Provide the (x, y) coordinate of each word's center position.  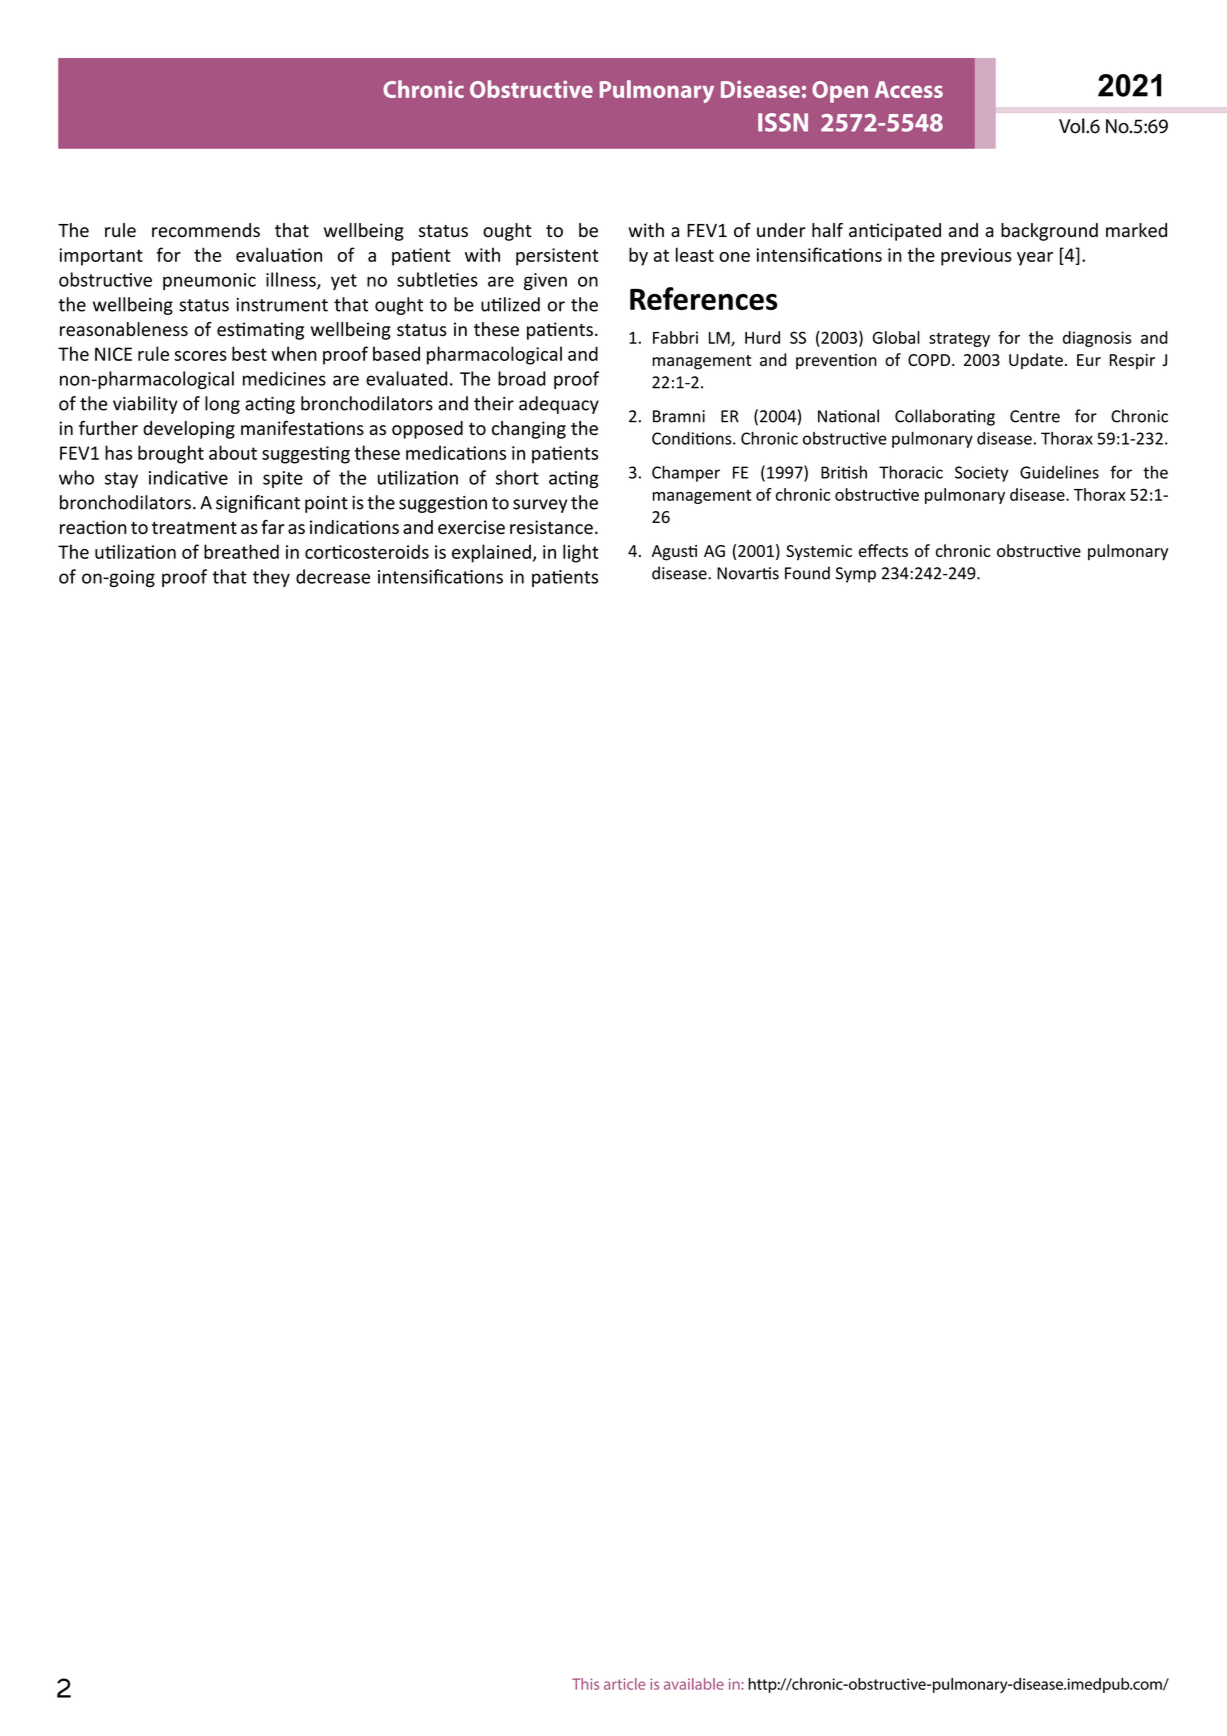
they (271, 578)
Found (807, 573)
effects (883, 550)
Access (909, 89)
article (624, 1684)
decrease (333, 576)
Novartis (748, 573)
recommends (206, 230)
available (694, 1684)
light (581, 553)
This (585, 1684)
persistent (557, 257)
